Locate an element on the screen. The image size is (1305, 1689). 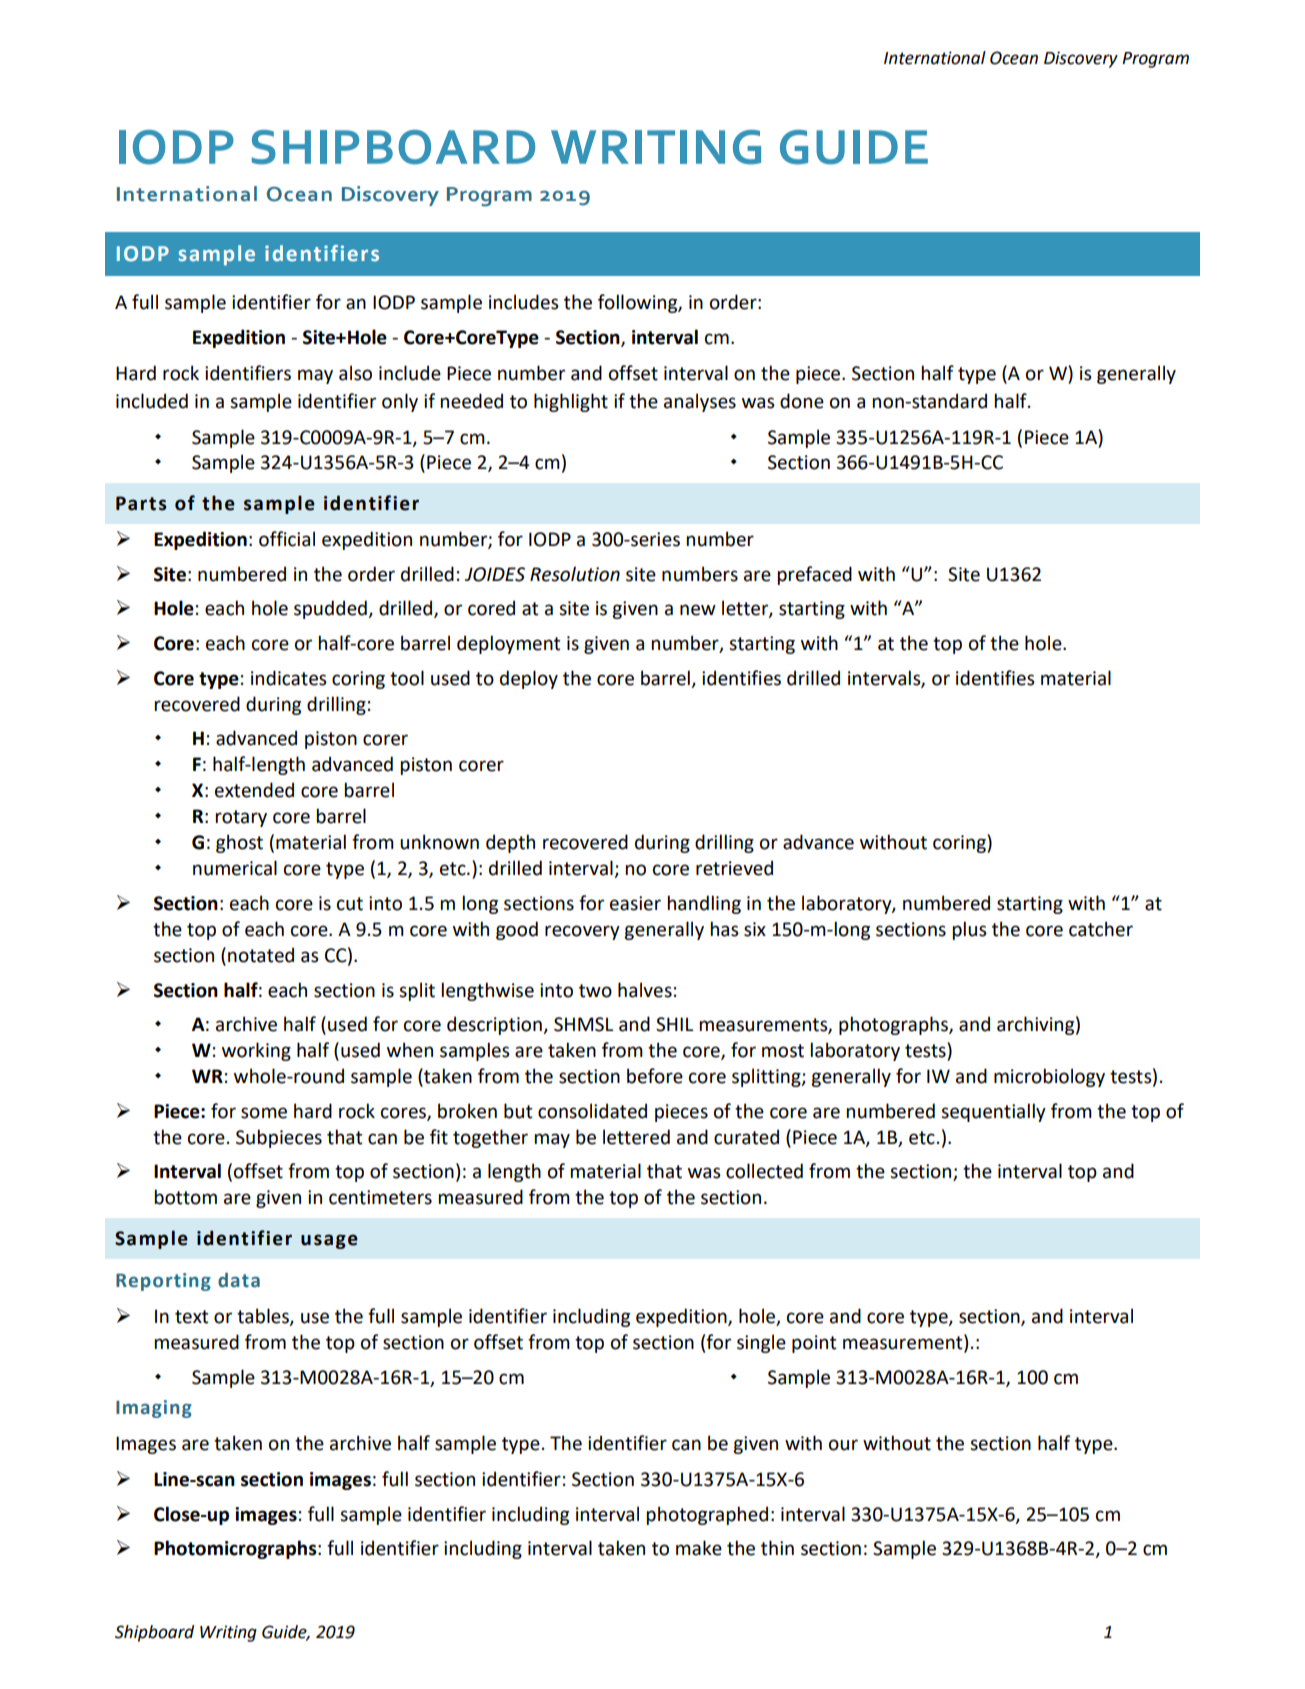
highlight is located at coordinates (571, 402).
